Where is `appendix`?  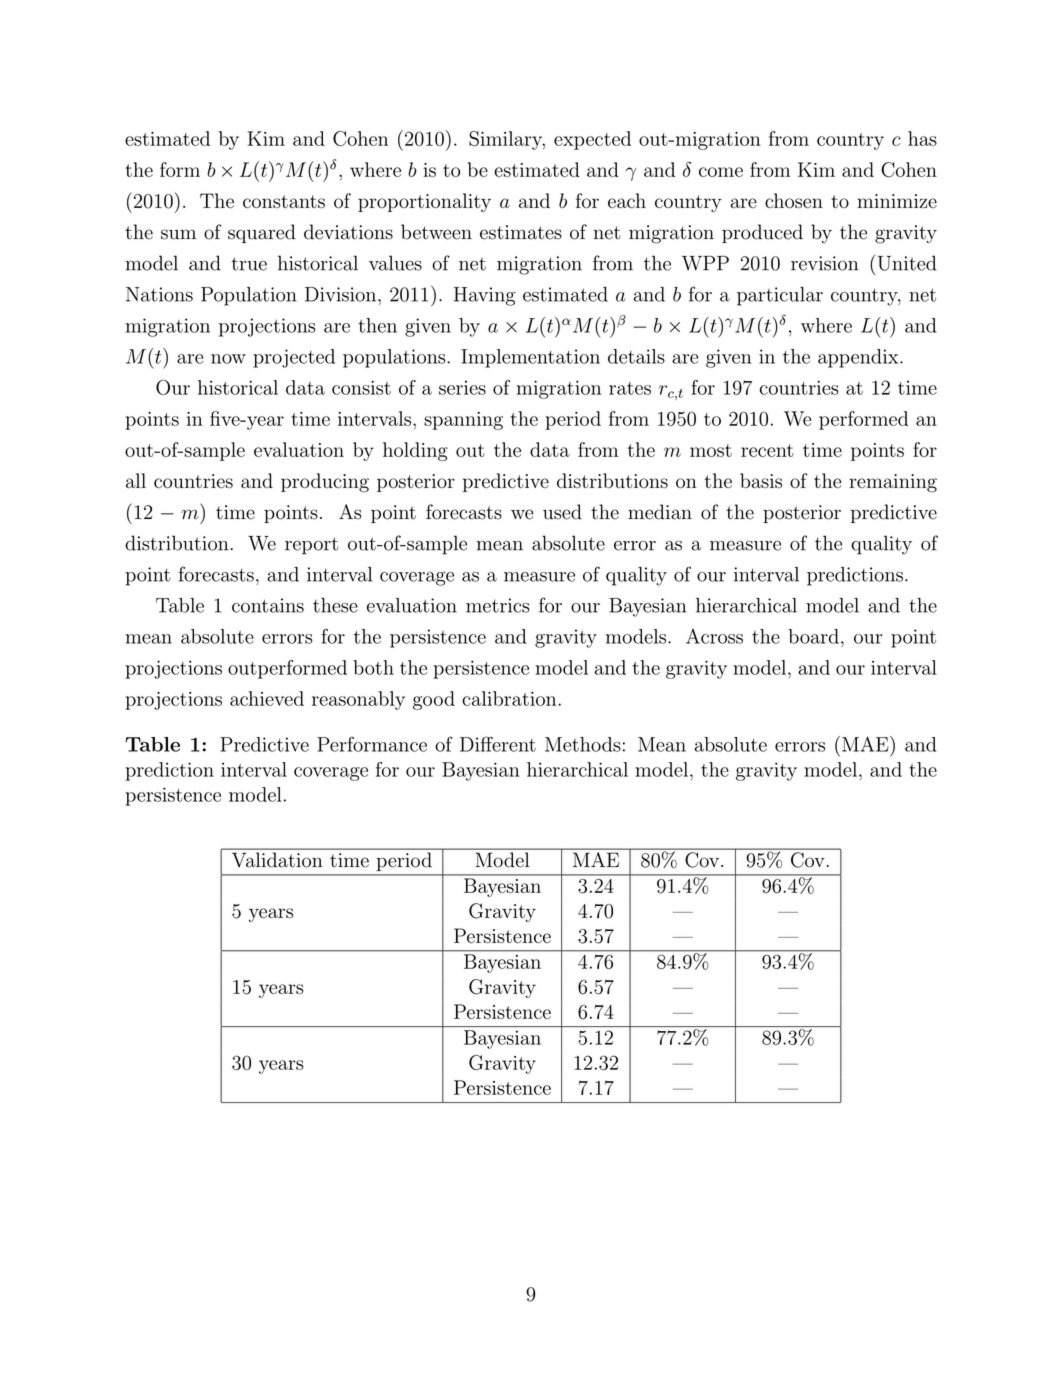 appendix is located at coordinates (858, 358).
